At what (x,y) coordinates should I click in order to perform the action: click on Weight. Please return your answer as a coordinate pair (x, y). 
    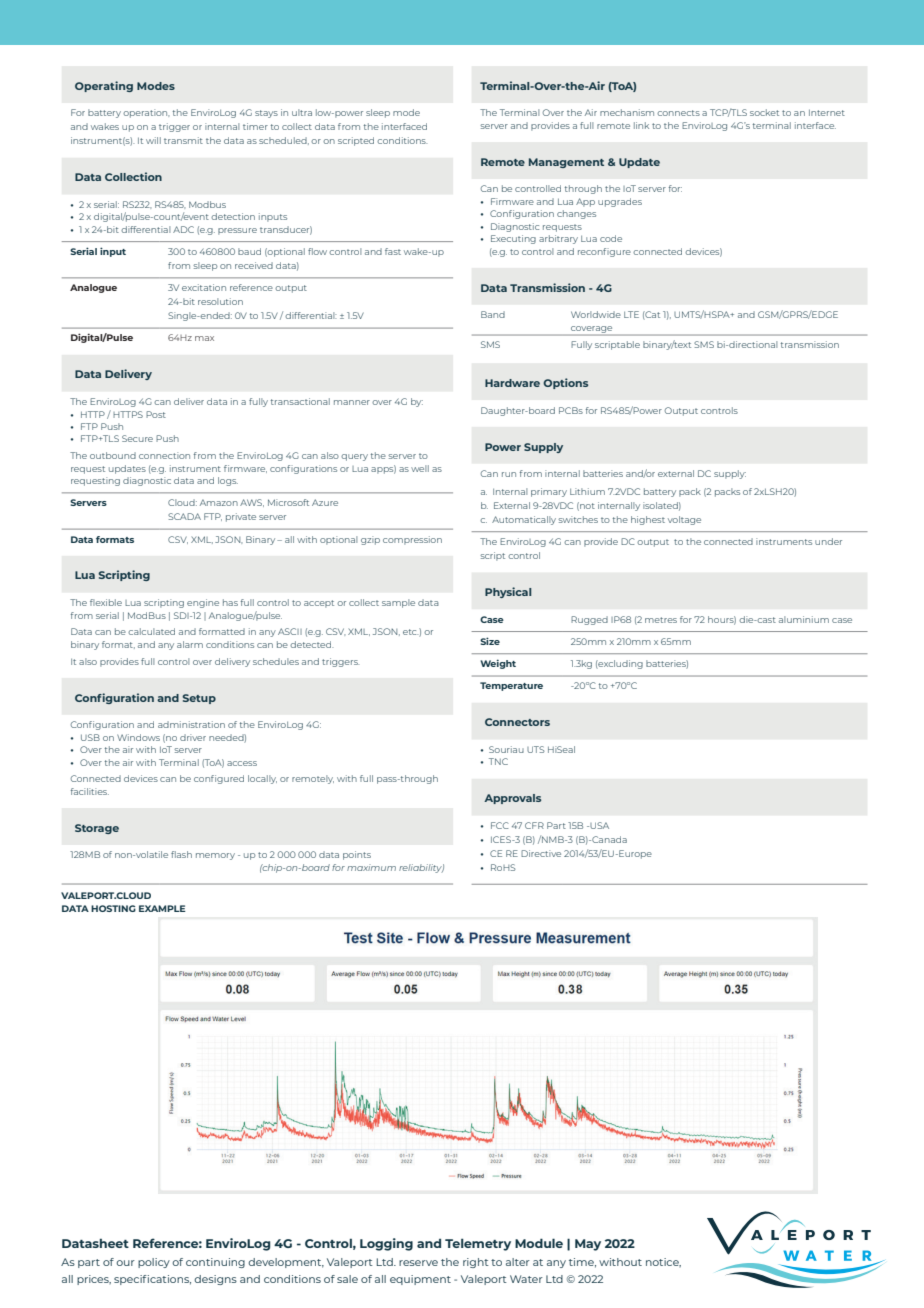
    Looking at the image, I should click on (498, 664).
